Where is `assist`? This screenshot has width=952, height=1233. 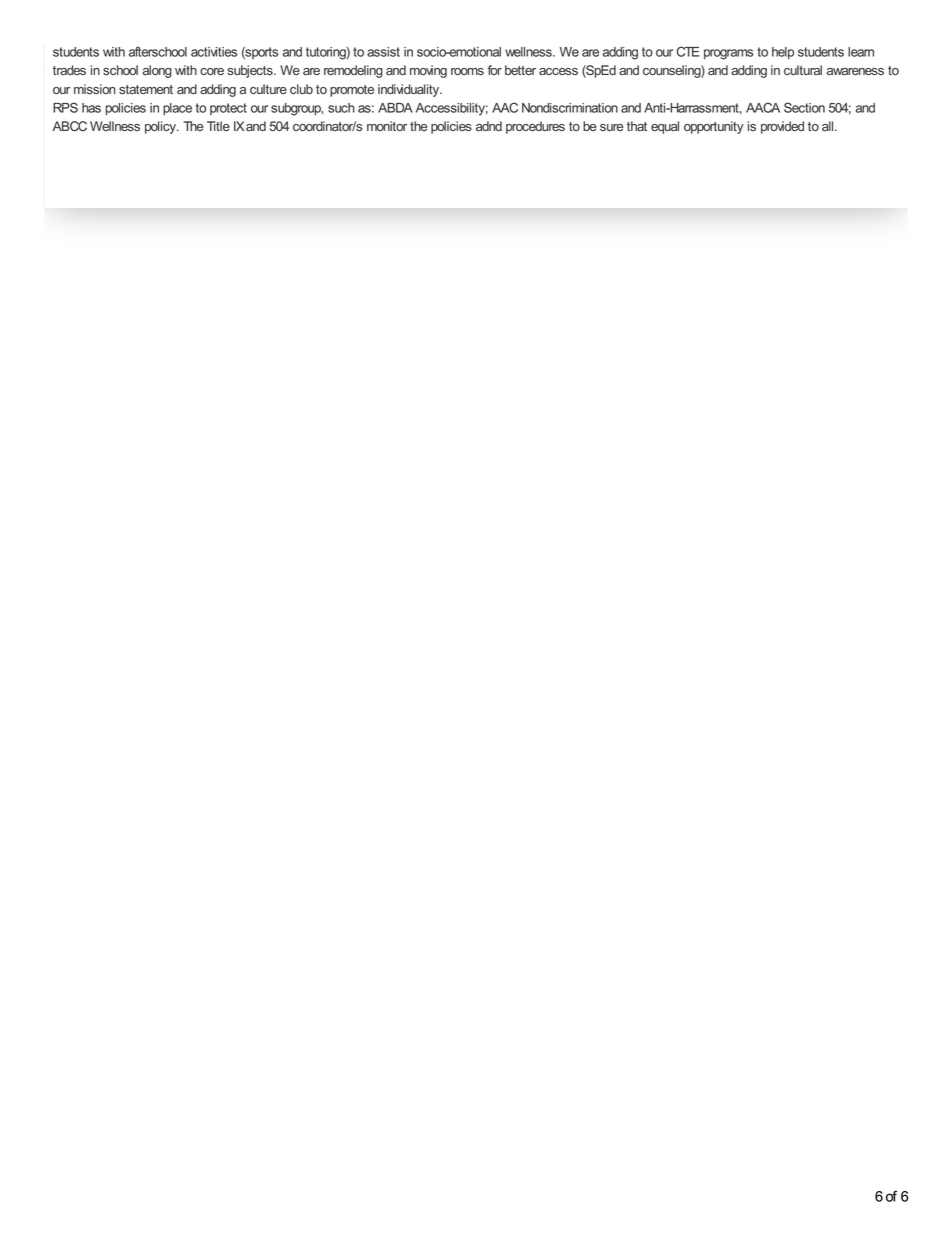
assist is located at coordinates (383, 52).
